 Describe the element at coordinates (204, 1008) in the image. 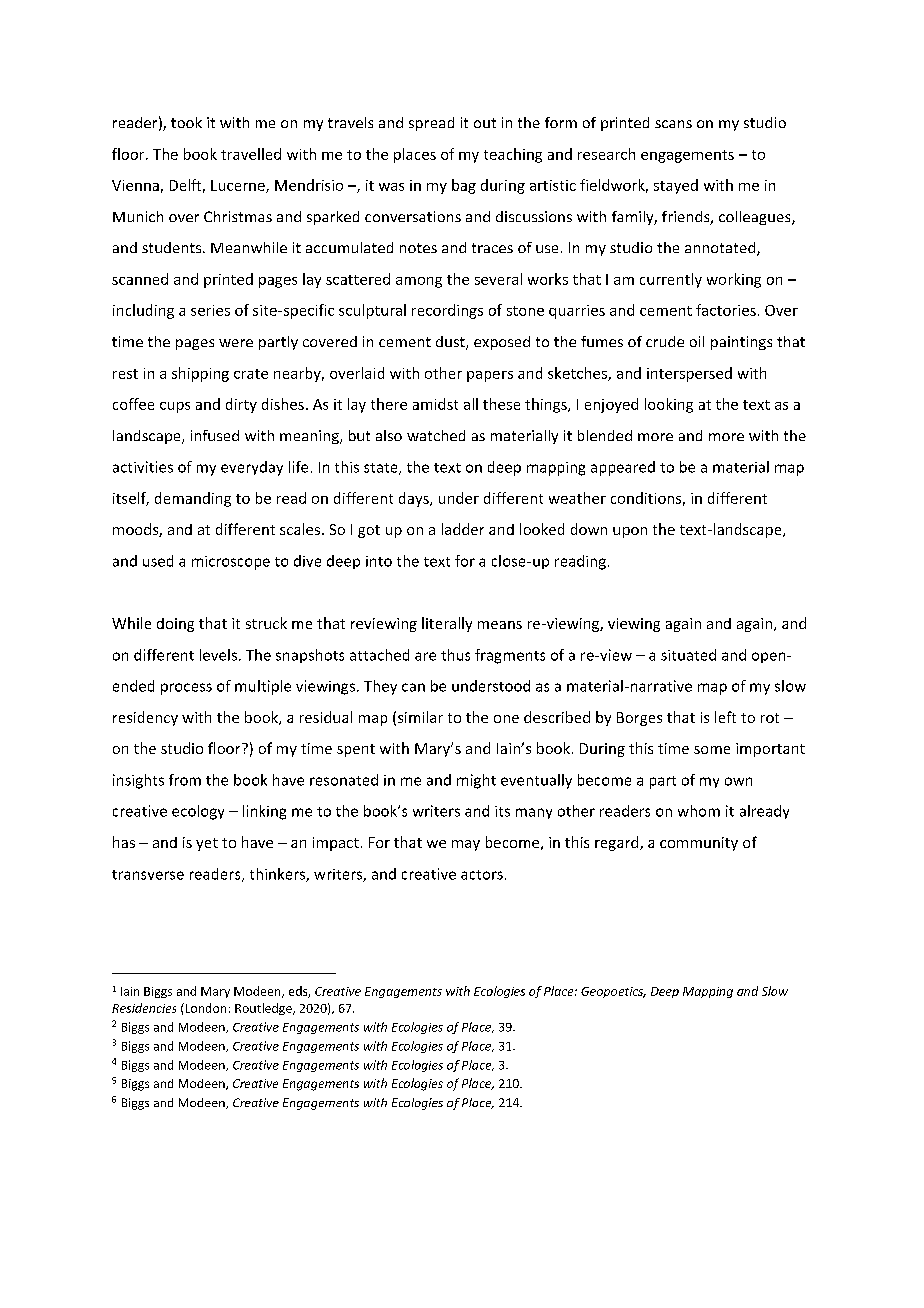

I see `London` at that location.
